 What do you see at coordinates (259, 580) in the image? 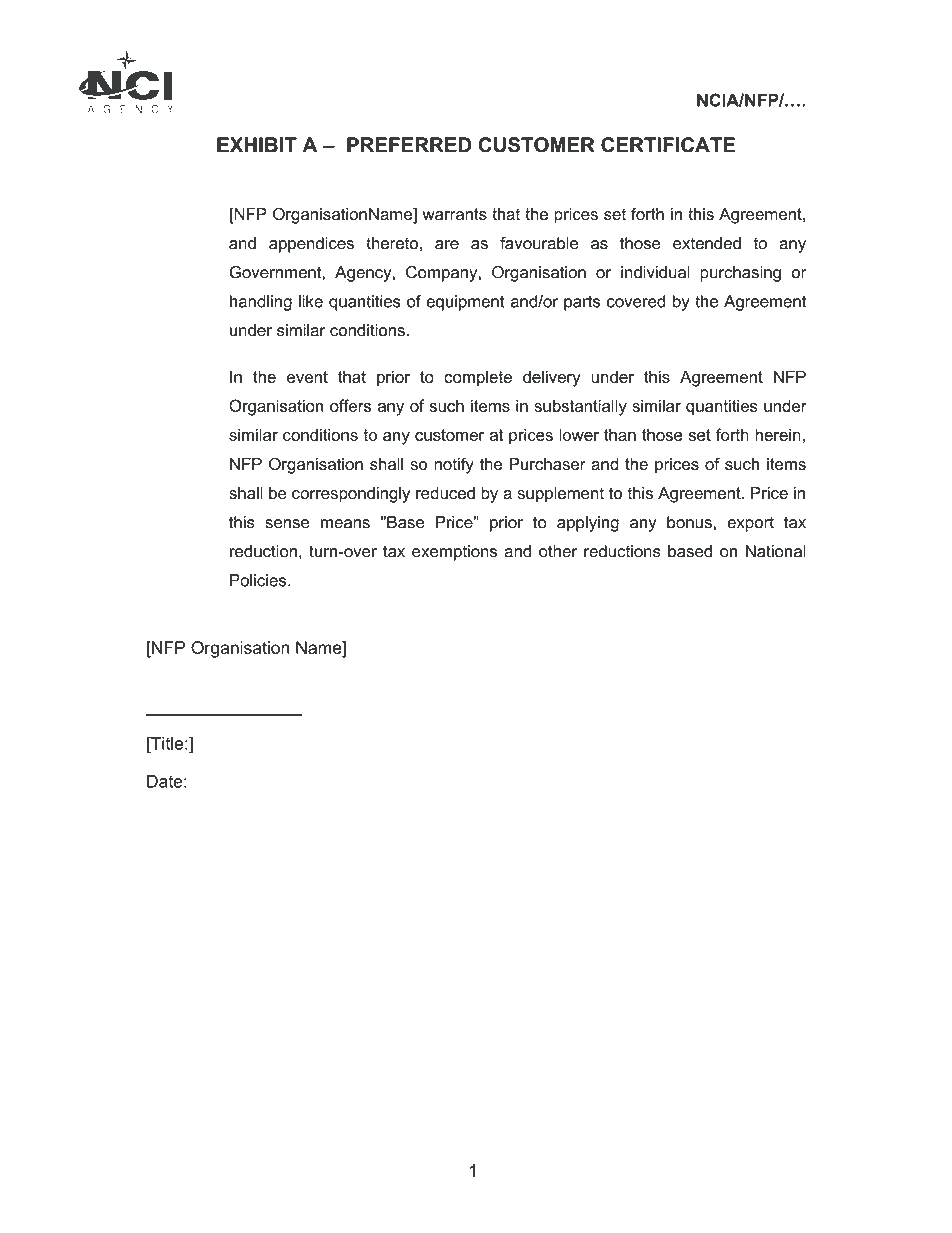
I see `Policies` at bounding box center [259, 580].
